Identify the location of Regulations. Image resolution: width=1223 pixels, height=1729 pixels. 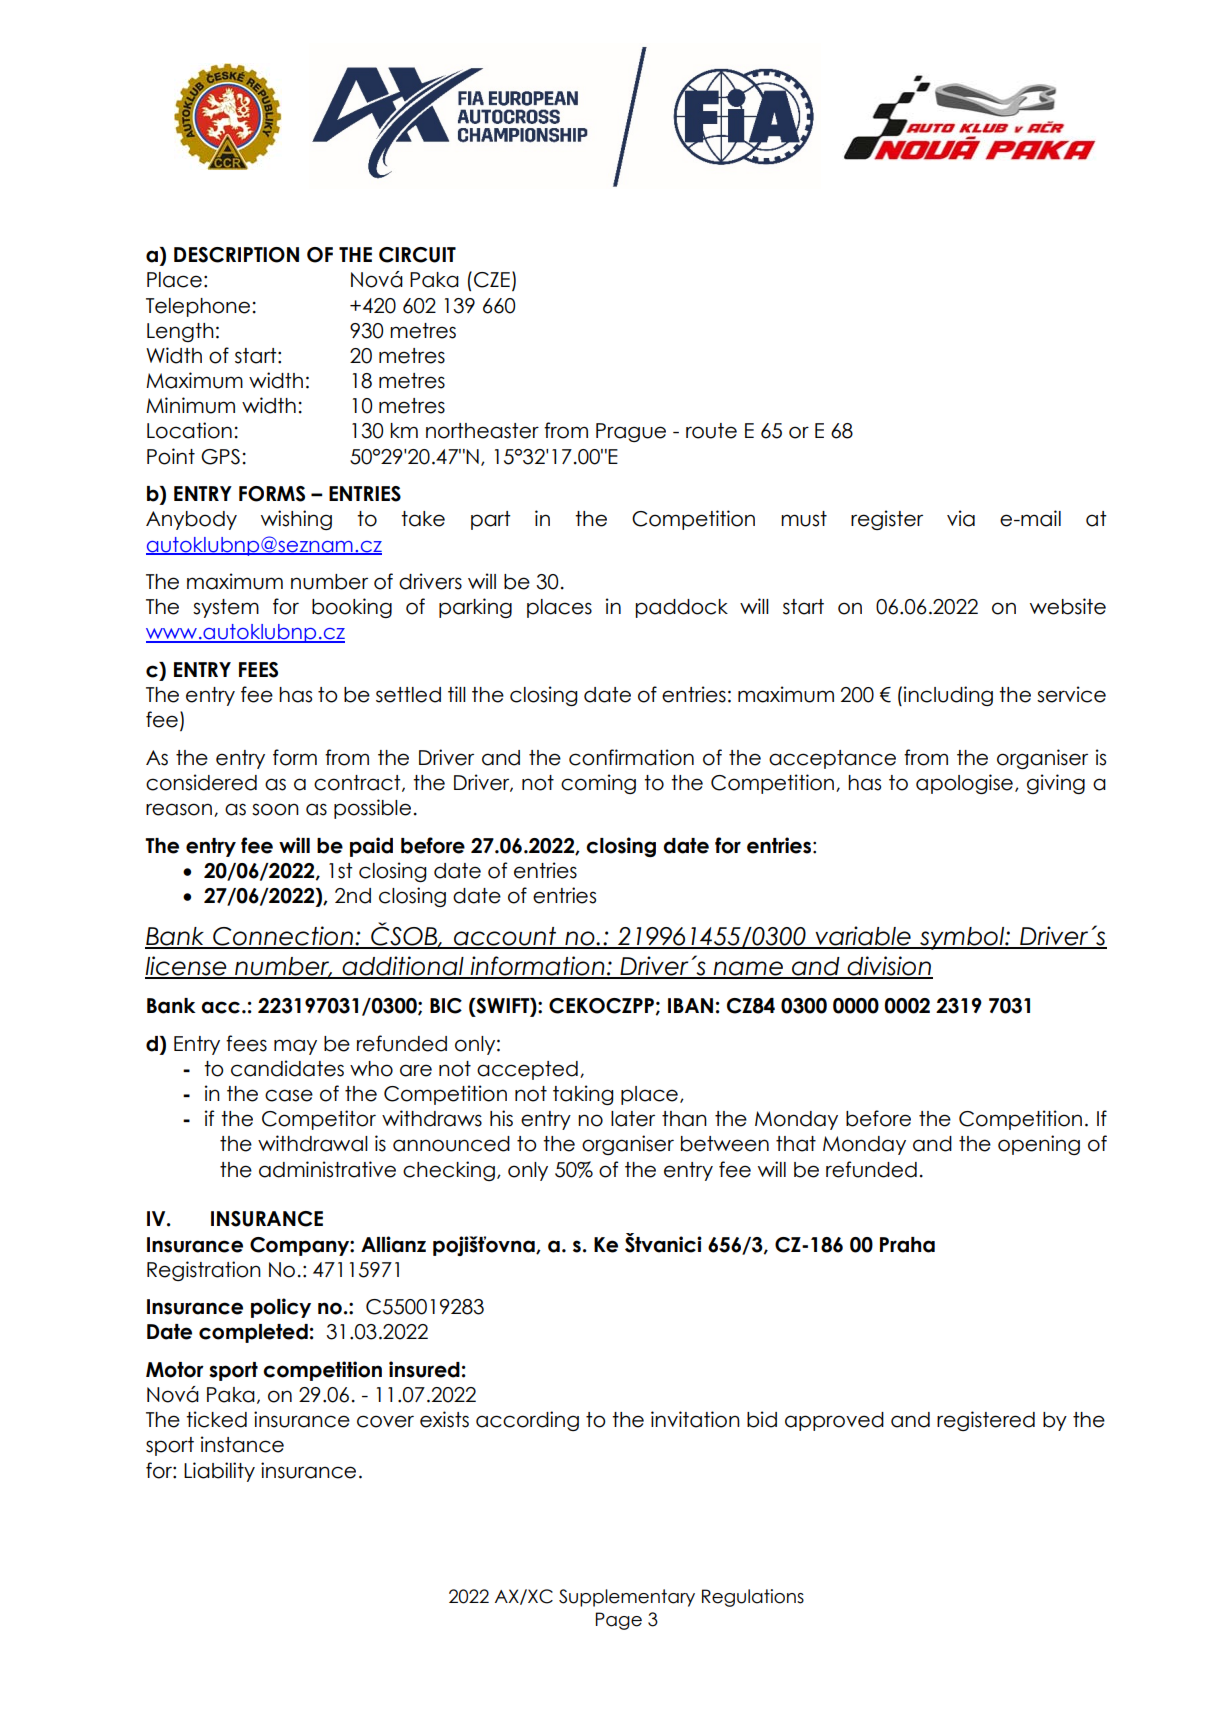
(753, 1598).
